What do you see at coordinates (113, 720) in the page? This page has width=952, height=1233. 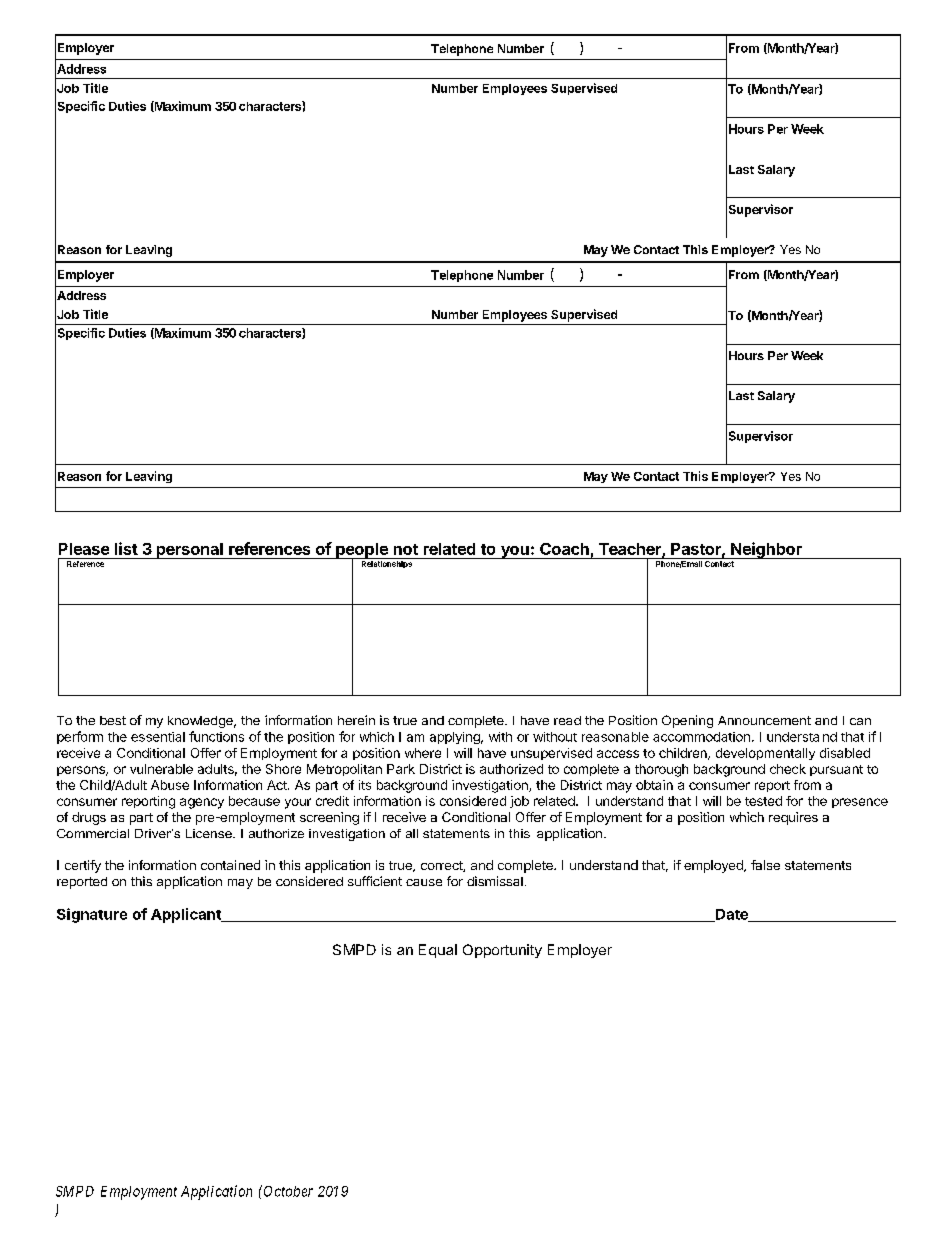 I see `best` at bounding box center [113, 720].
